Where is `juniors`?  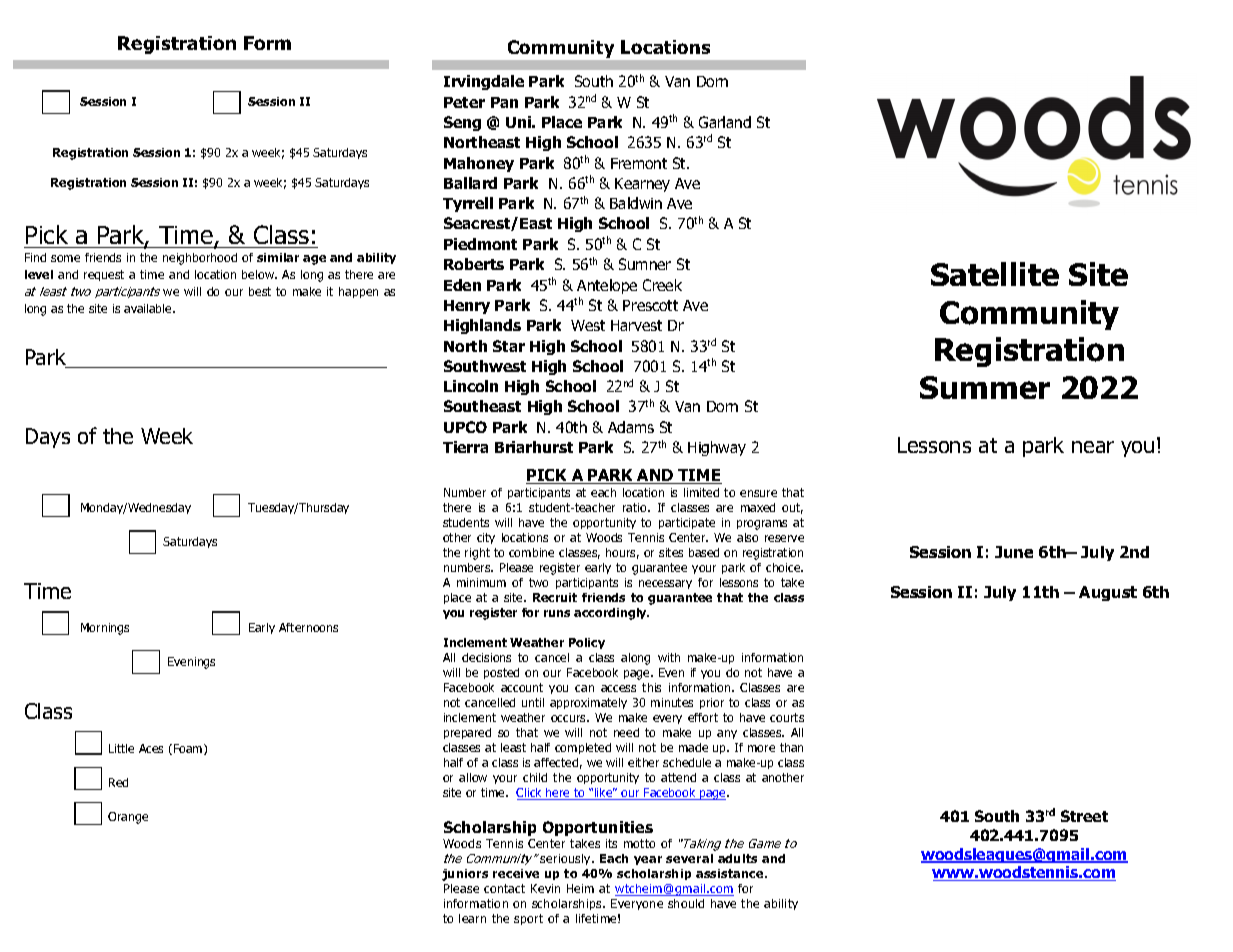
juniors is located at coordinates (465, 875).
